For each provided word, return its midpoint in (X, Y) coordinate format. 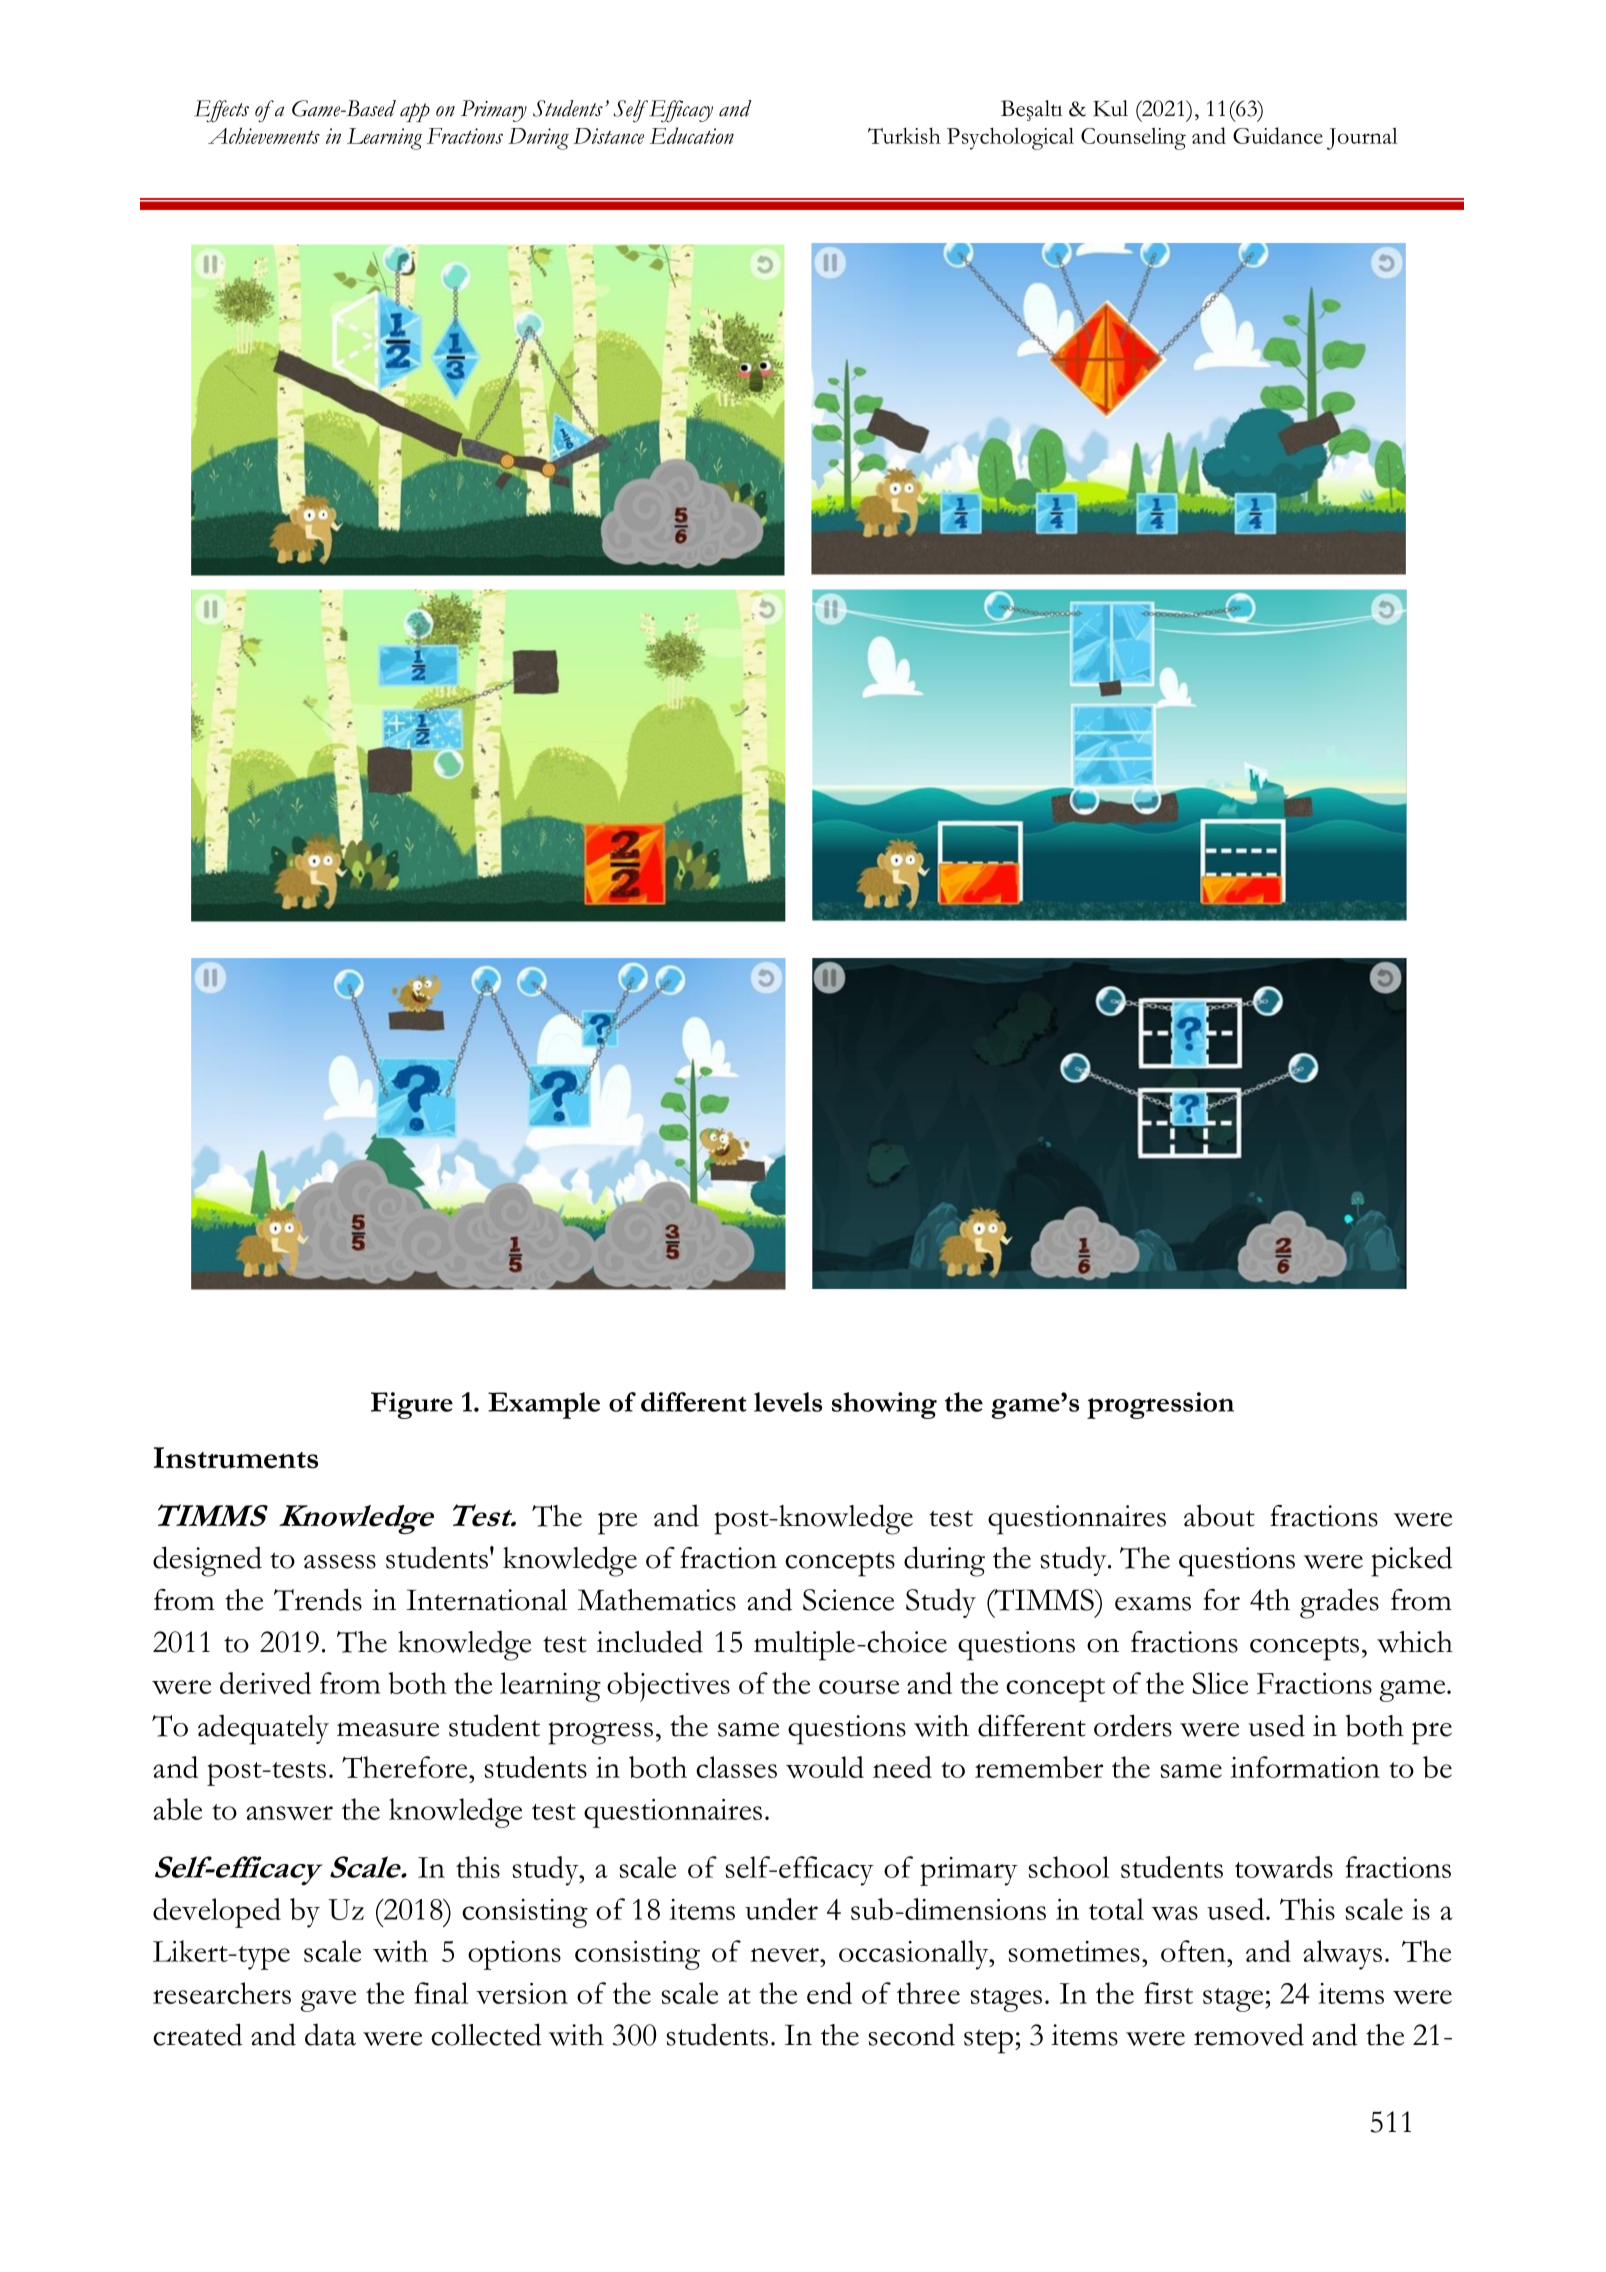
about (1219, 1515)
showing (884, 1405)
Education (691, 135)
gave (328, 2001)
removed (1249, 2034)
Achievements (264, 135)
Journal (1362, 139)
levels (788, 1402)
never (785, 1955)
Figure (412, 1405)
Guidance (1278, 135)
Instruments (236, 1458)
